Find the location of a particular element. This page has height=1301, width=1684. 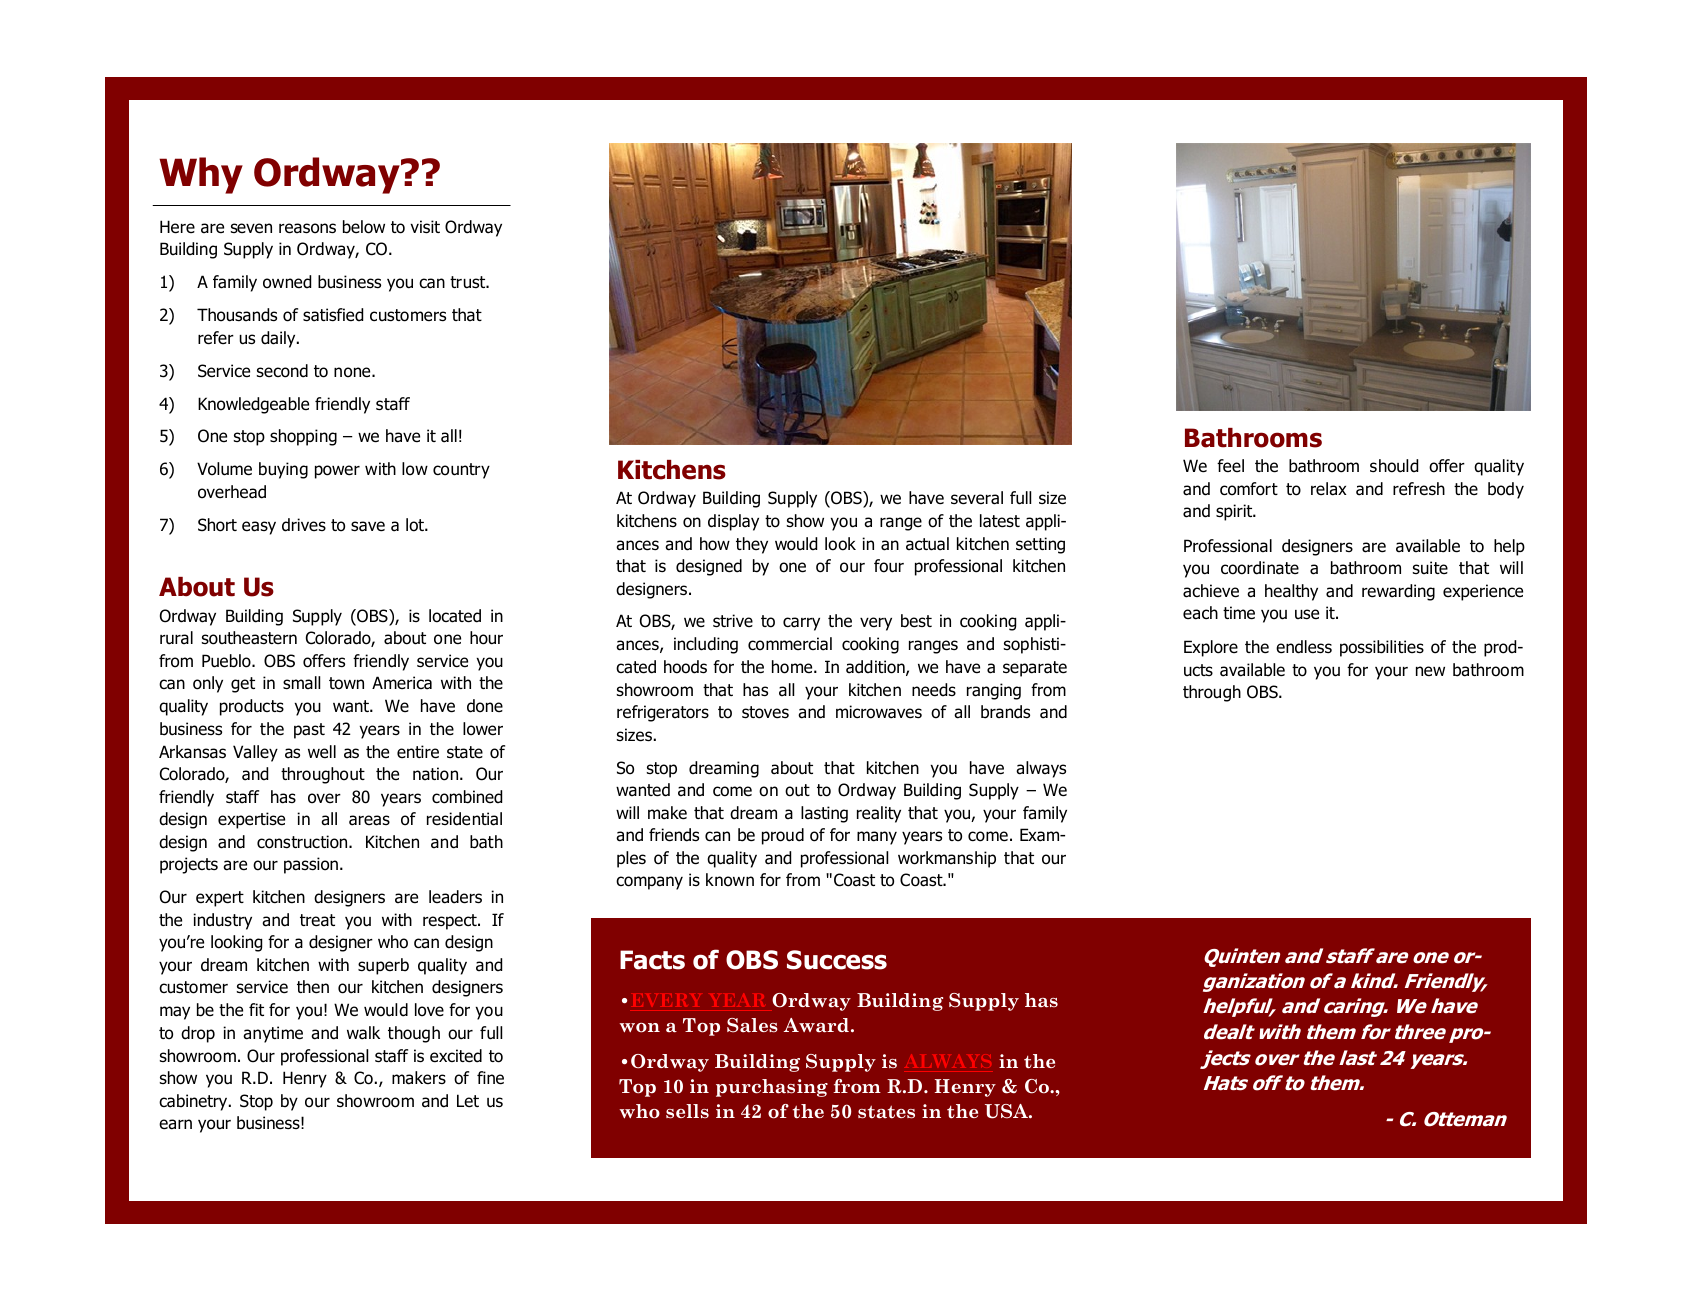

four is located at coordinates (889, 566).
